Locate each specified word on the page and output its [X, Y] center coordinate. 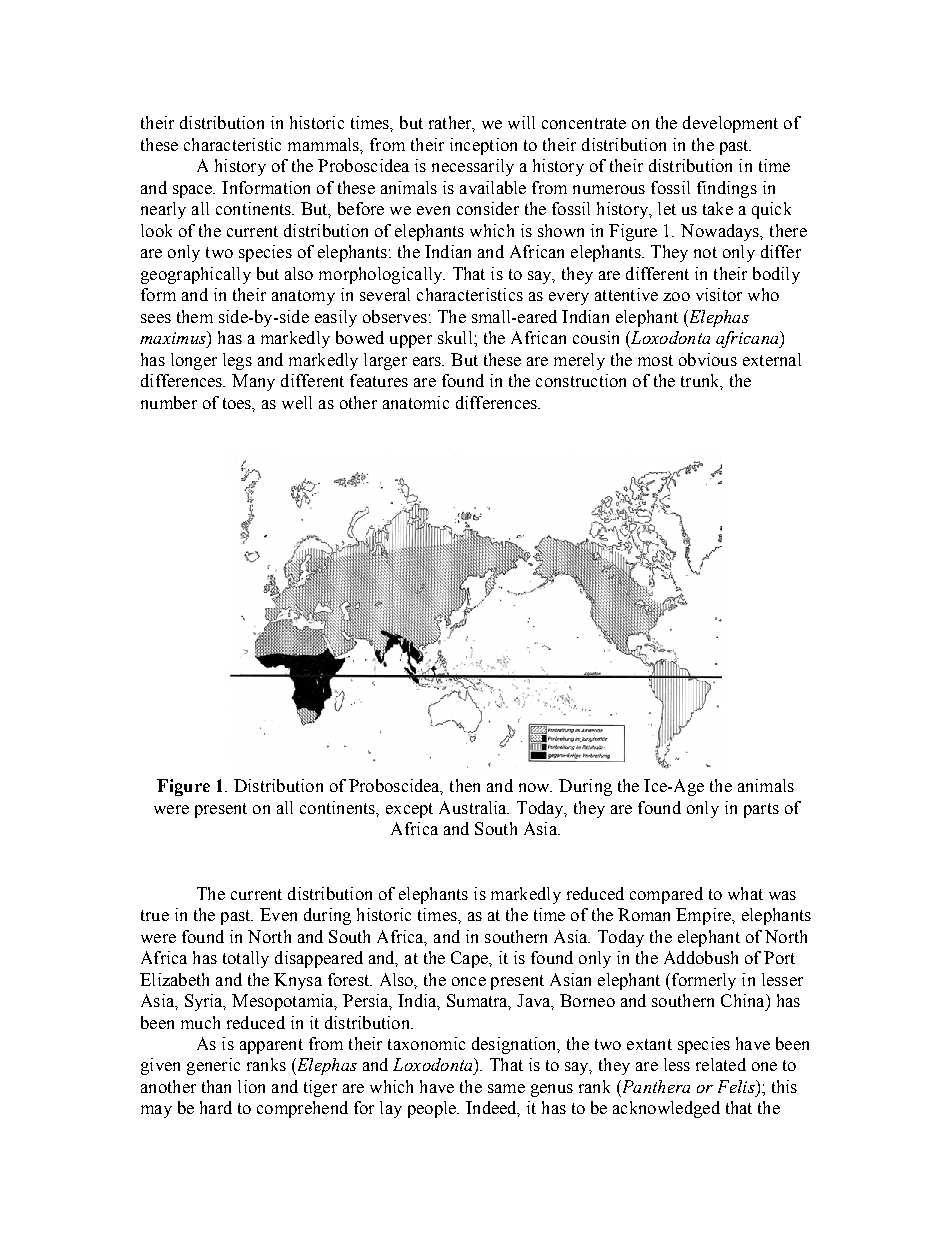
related [721, 1064]
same [506, 1088]
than [216, 1086]
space [194, 191]
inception [483, 146]
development [730, 124]
